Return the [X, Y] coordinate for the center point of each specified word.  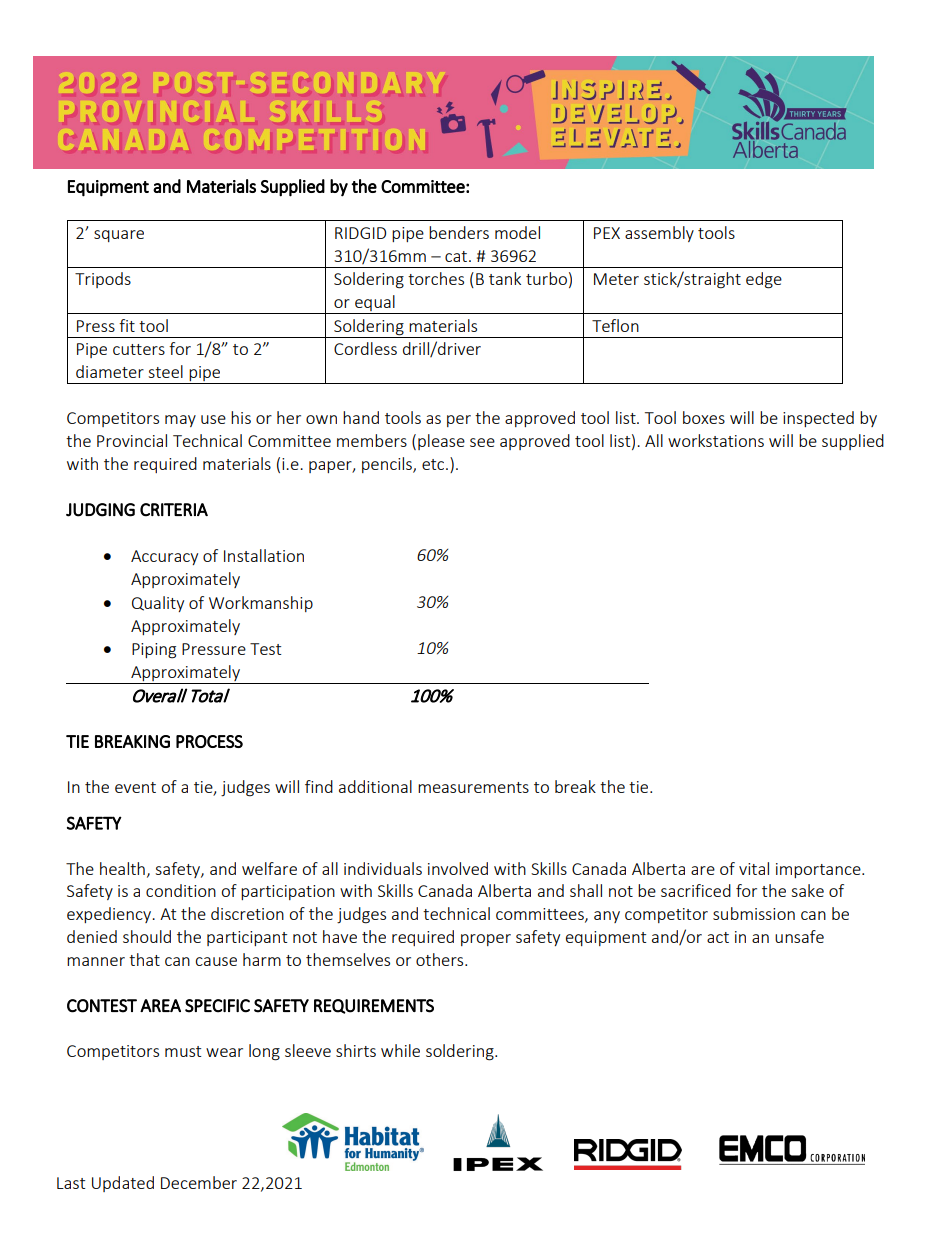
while [400, 1050]
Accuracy [164, 557]
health [122, 868]
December [199, 1182]
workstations [716, 440]
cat [457, 256]
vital [754, 868]
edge [764, 280]
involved [458, 868]
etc [434, 464]
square [119, 236]
